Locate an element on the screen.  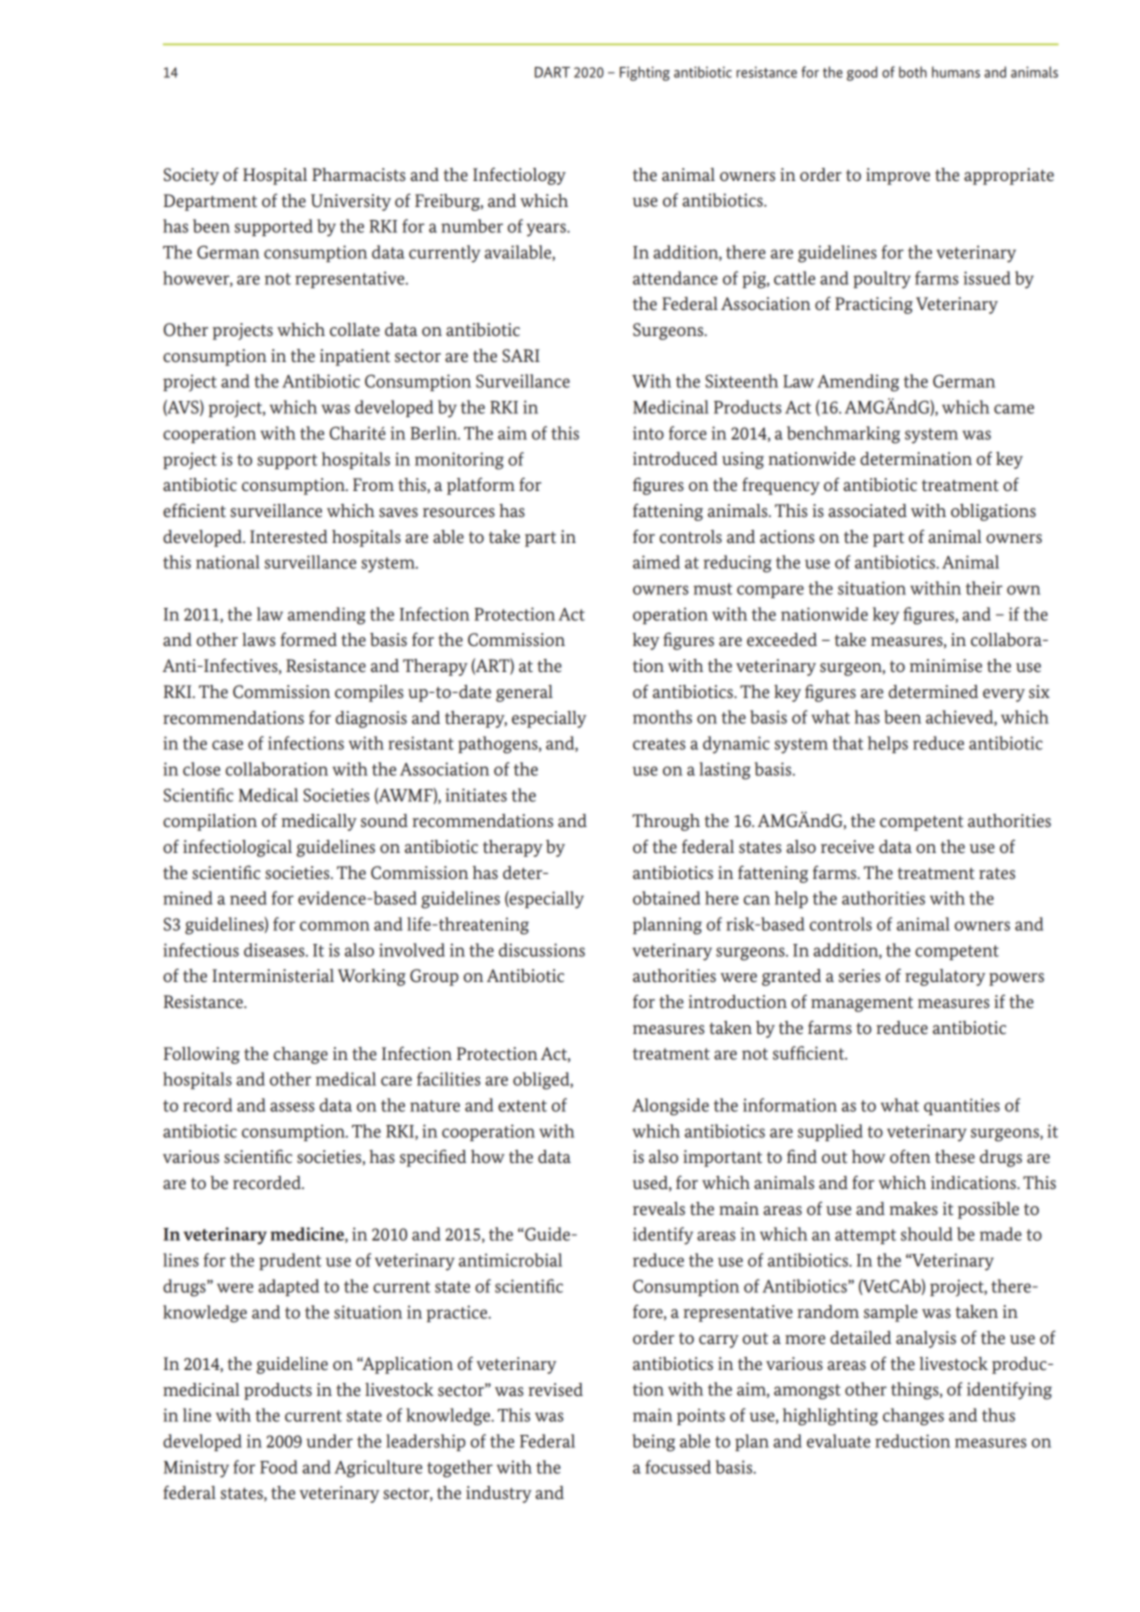
both is located at coordinates (913, 72).
